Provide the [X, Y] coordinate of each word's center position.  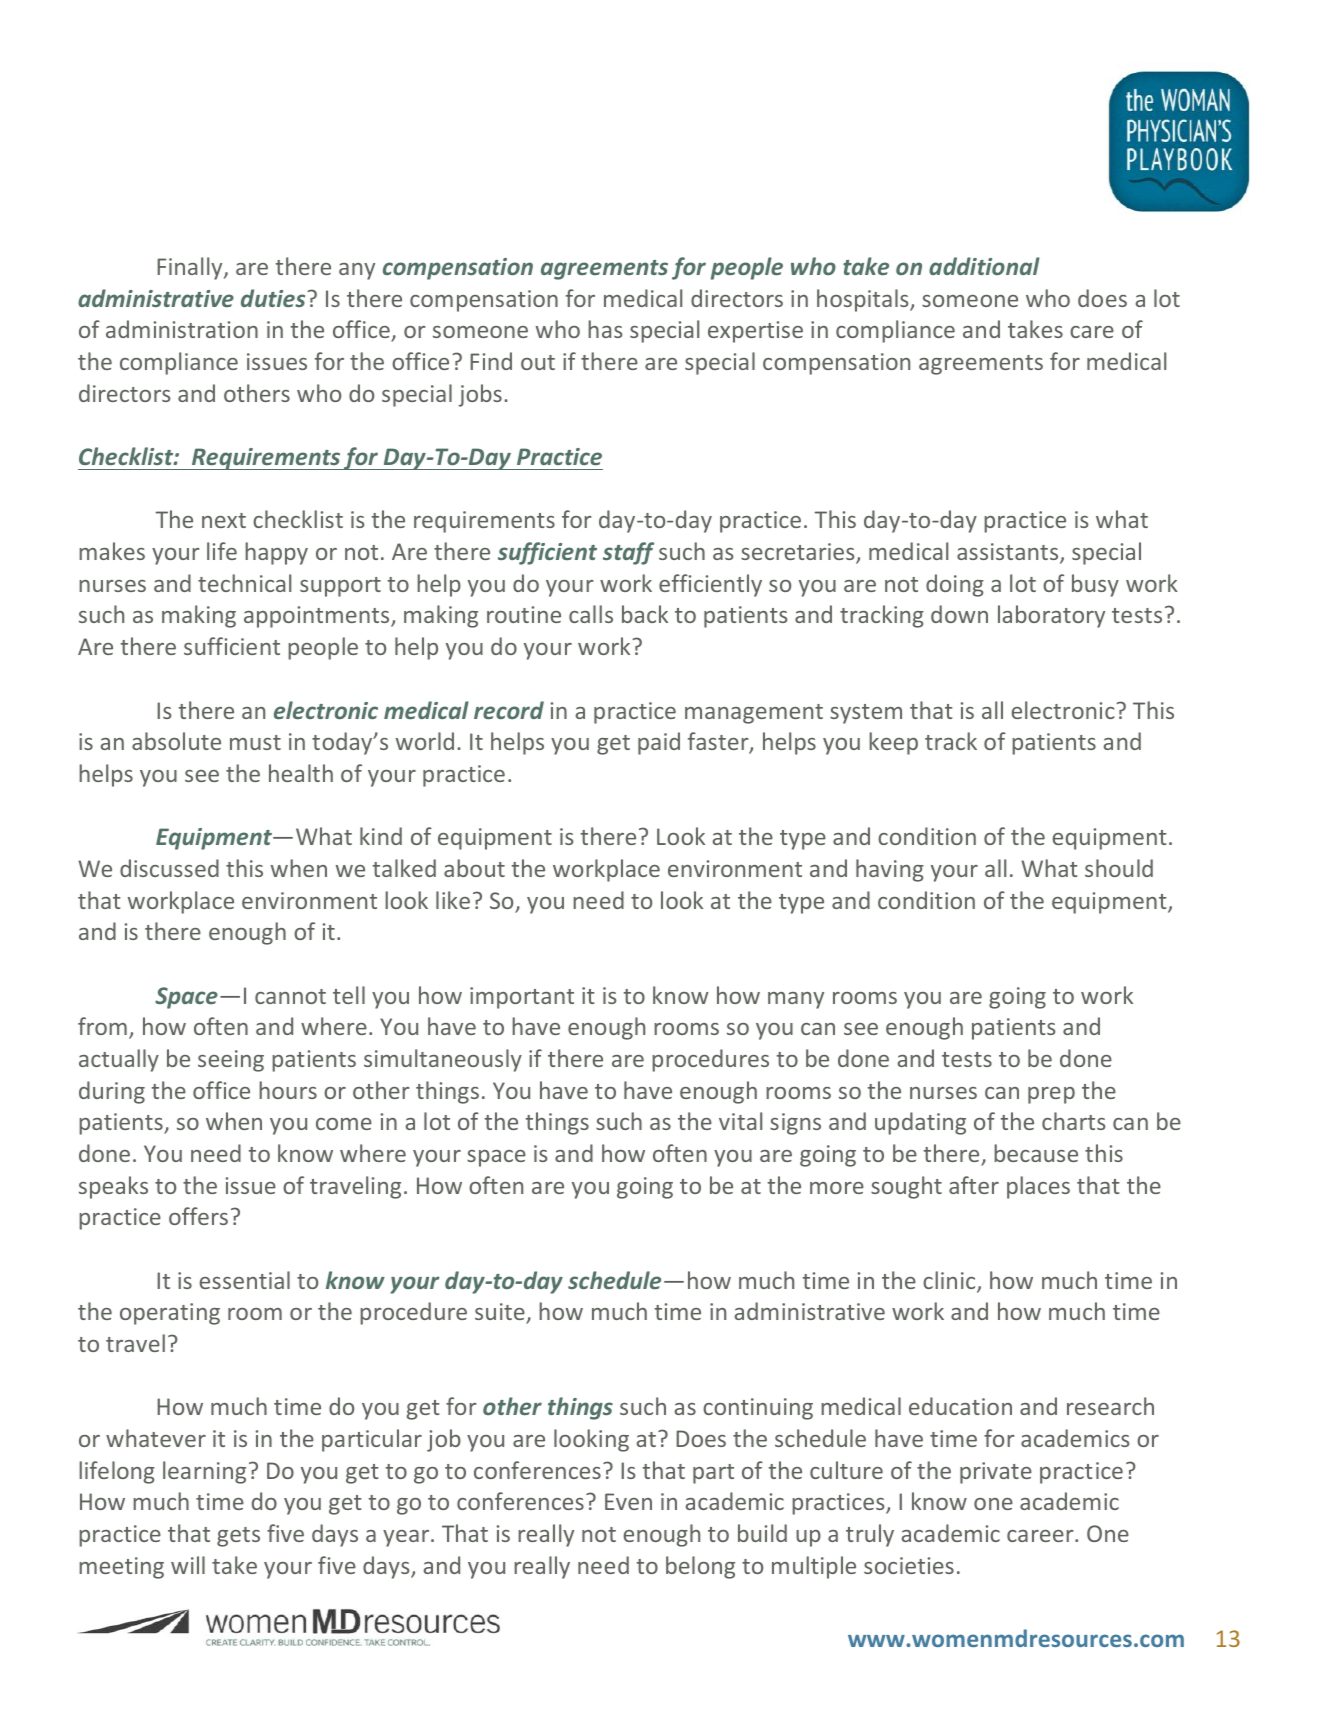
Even [628, 1501]
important [522, 998]
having [890, 870]
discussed [169, 868]
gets [238, 1537]
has [605, 329]
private [996, 1473]
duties [273, 298]
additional [984, 266]
